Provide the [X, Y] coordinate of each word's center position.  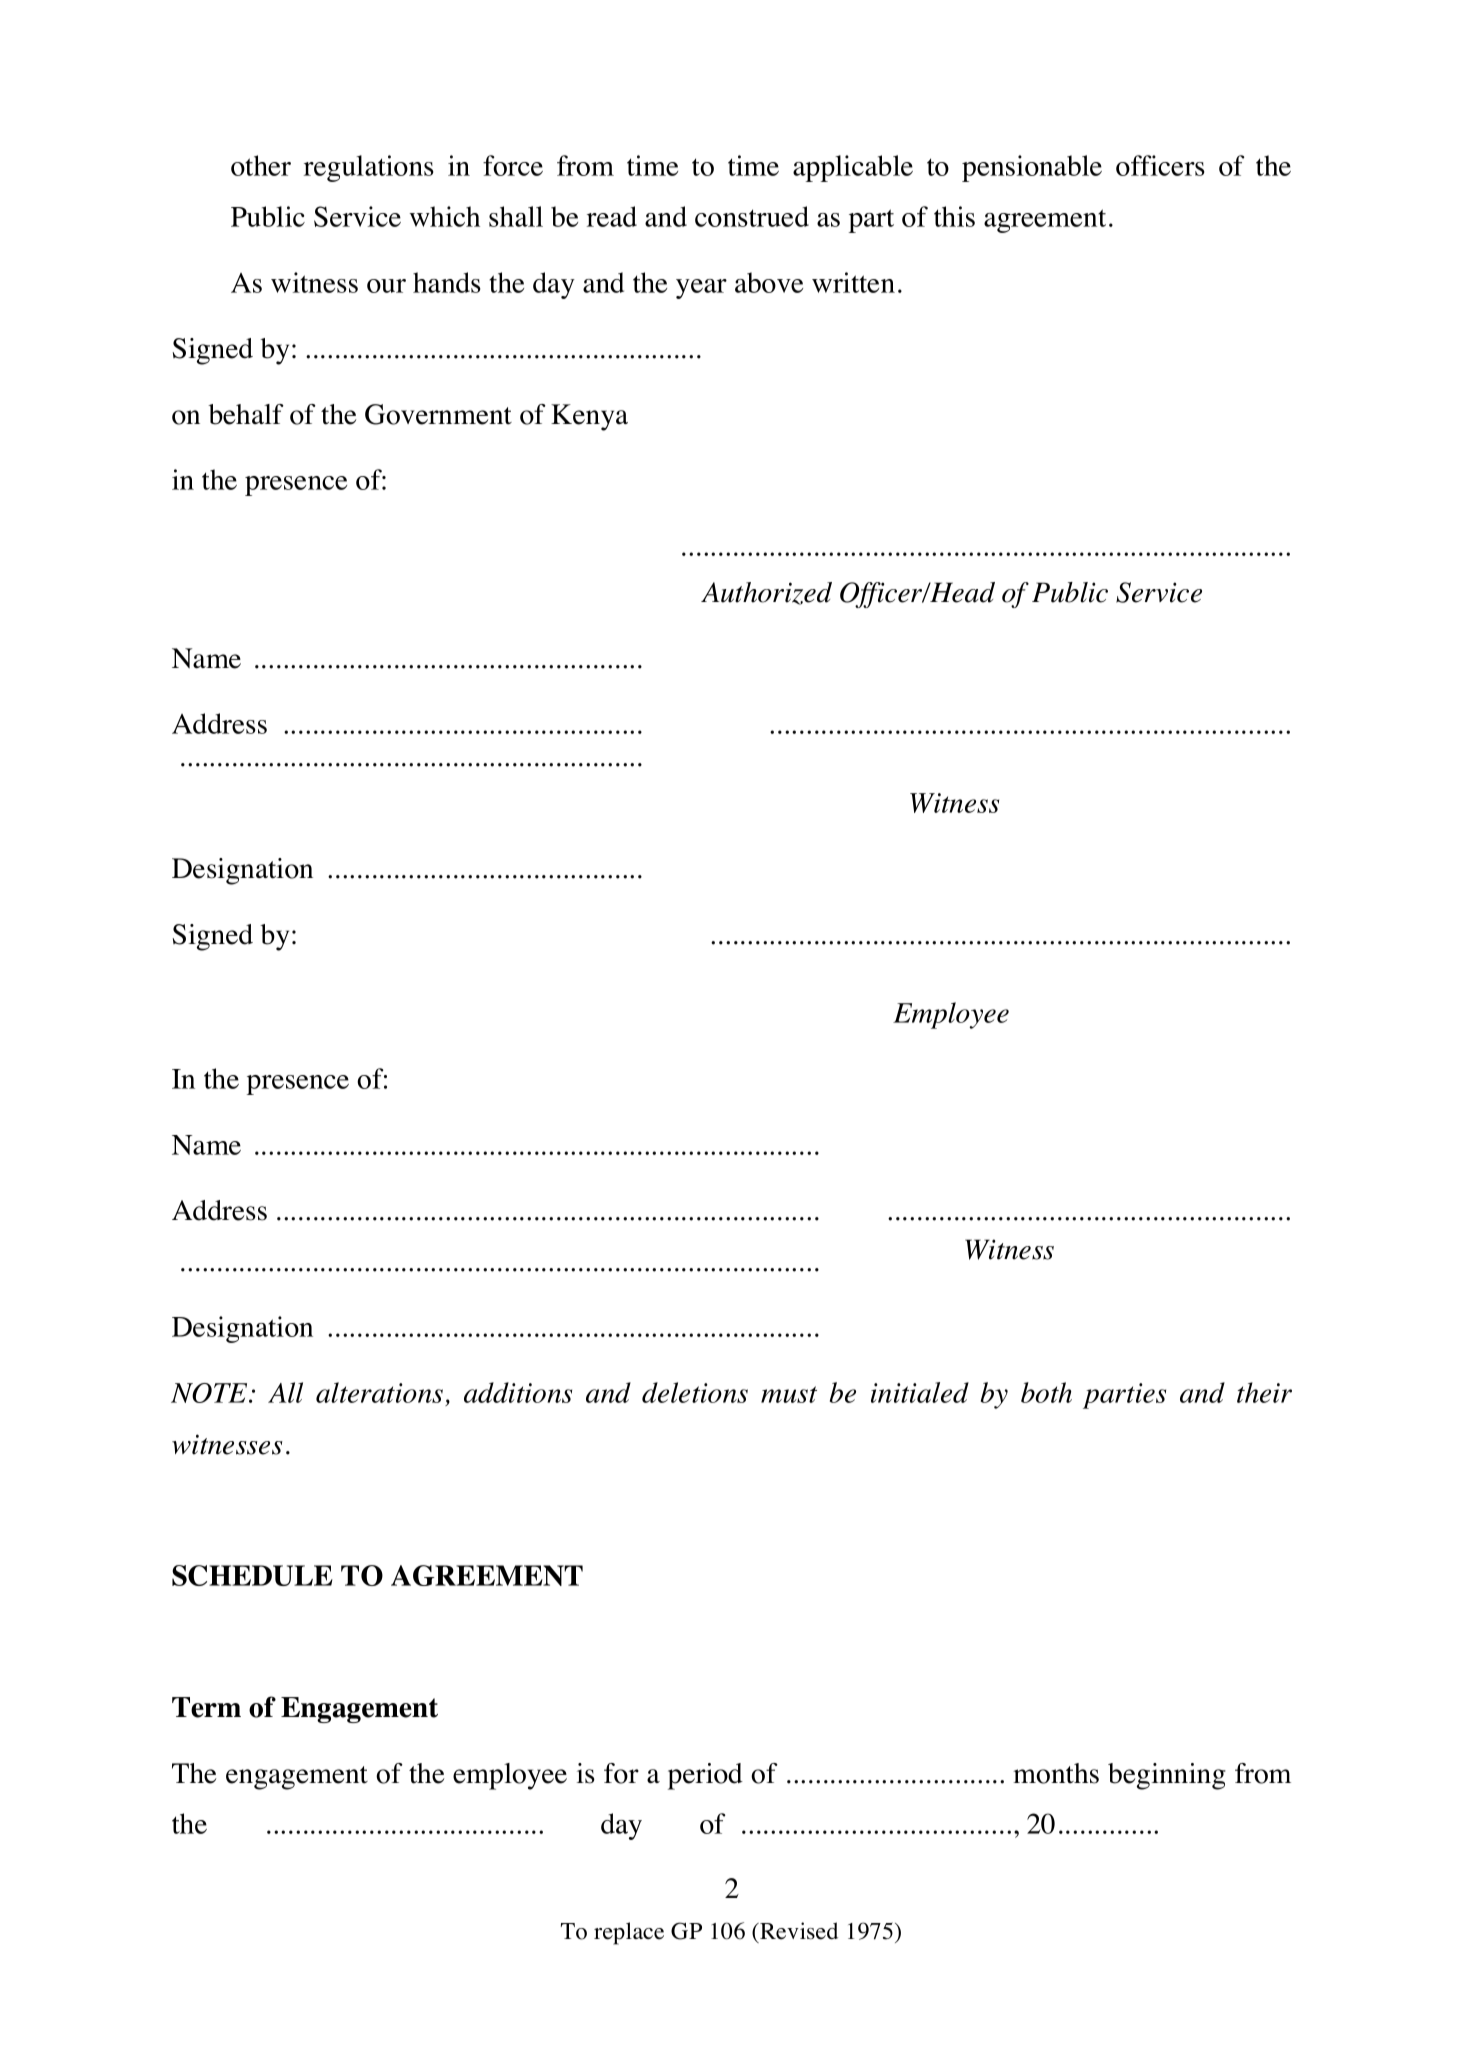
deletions [695, 1392]
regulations [369, 168]
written [853, 282]
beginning [1167, 1776]
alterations [381, 1394]
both [1046, 1392]
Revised [798, 1931]
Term [206, 1707]
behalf [246, 414]
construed [752, 216]
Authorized [766, 593]
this [954, 216]
